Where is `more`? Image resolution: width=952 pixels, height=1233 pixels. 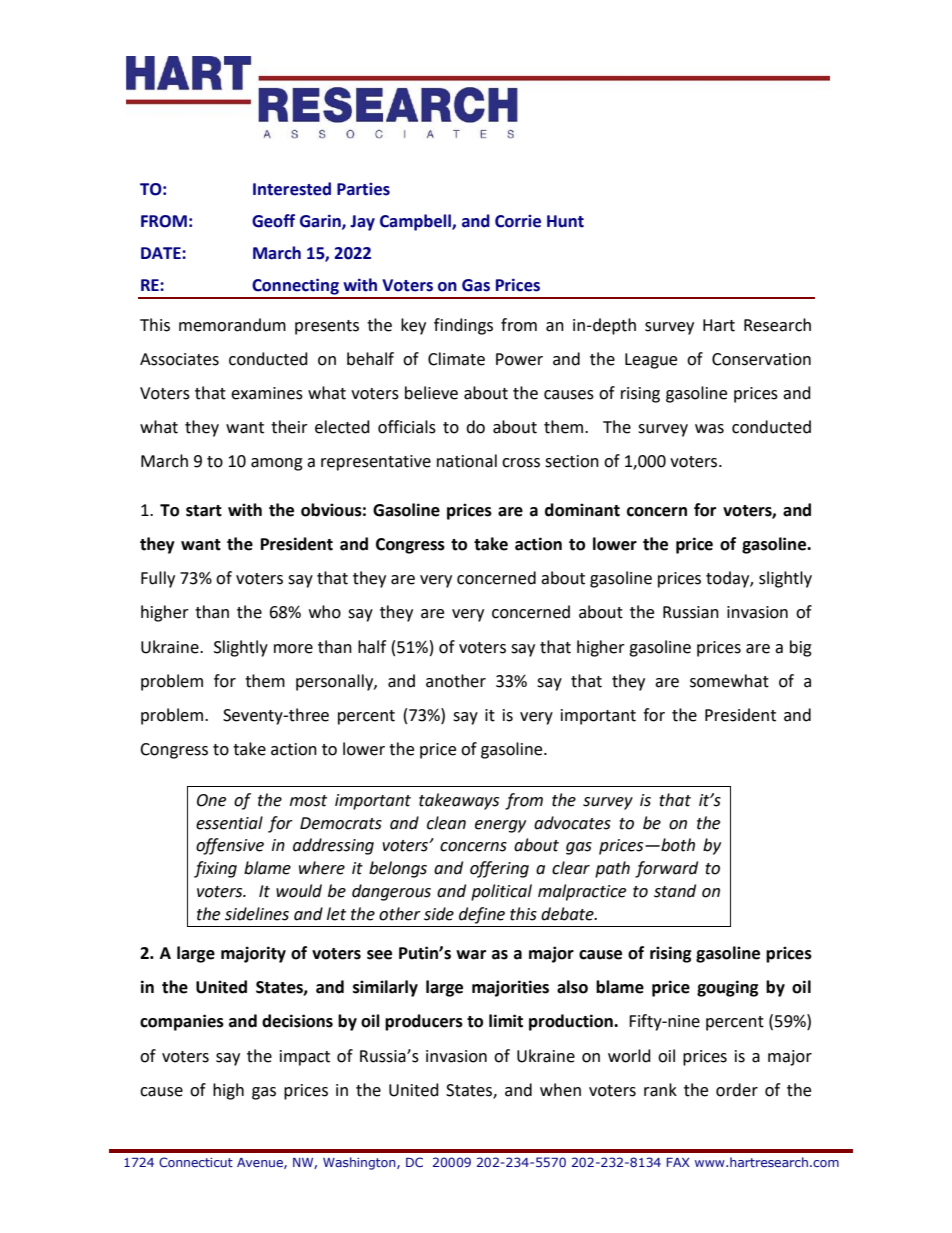
more is located at coordinates (293, 649).
